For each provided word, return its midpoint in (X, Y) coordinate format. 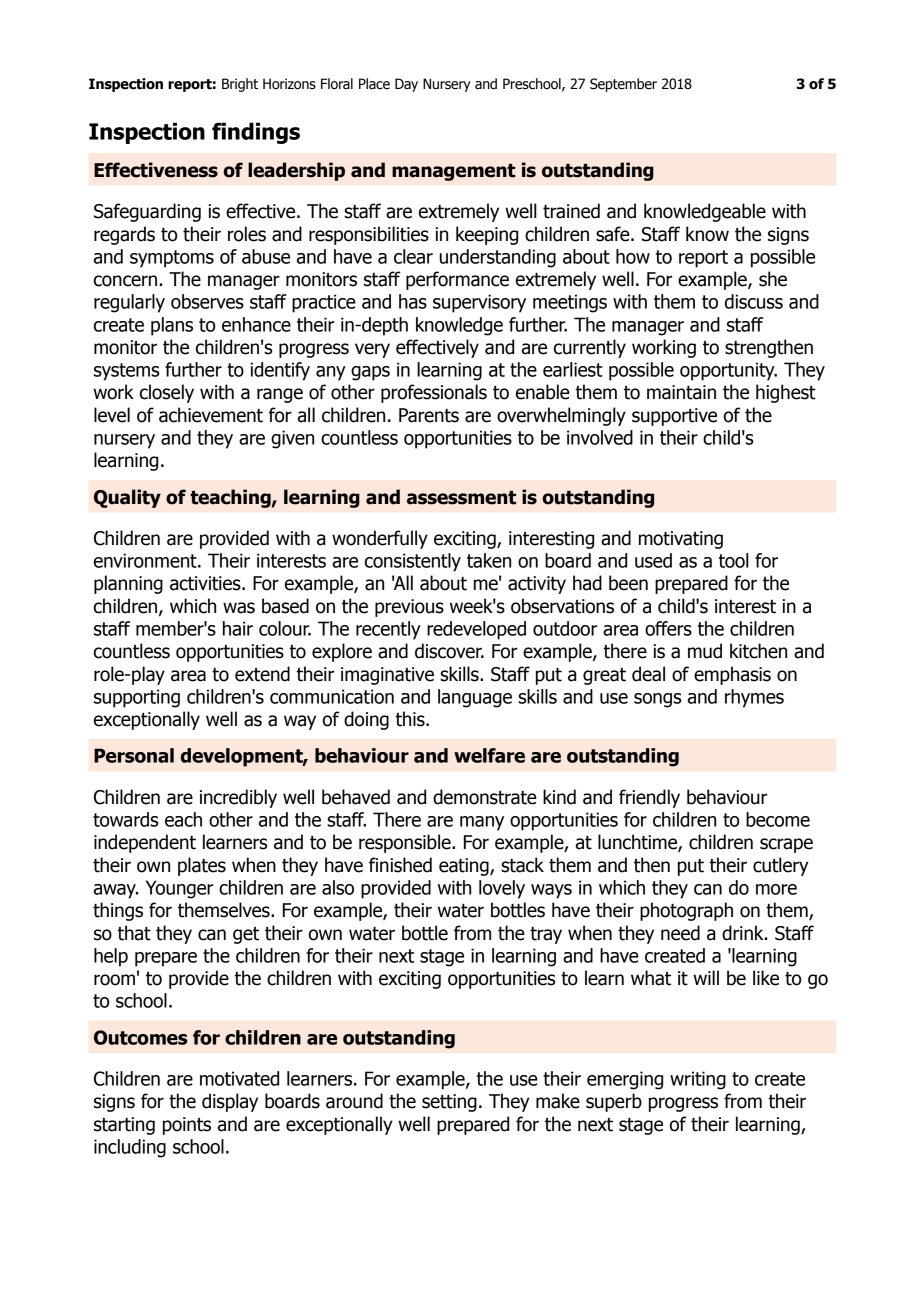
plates (202, 866)
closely (167, 393)
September (623, 85)
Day (406, 85)
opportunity (728, 371)
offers (668, 628)
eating (465, 867)
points (187, 1126)
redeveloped (476, 630)
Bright (240, 85)
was (239, 608)
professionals (434, 393)
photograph (686, 911)
